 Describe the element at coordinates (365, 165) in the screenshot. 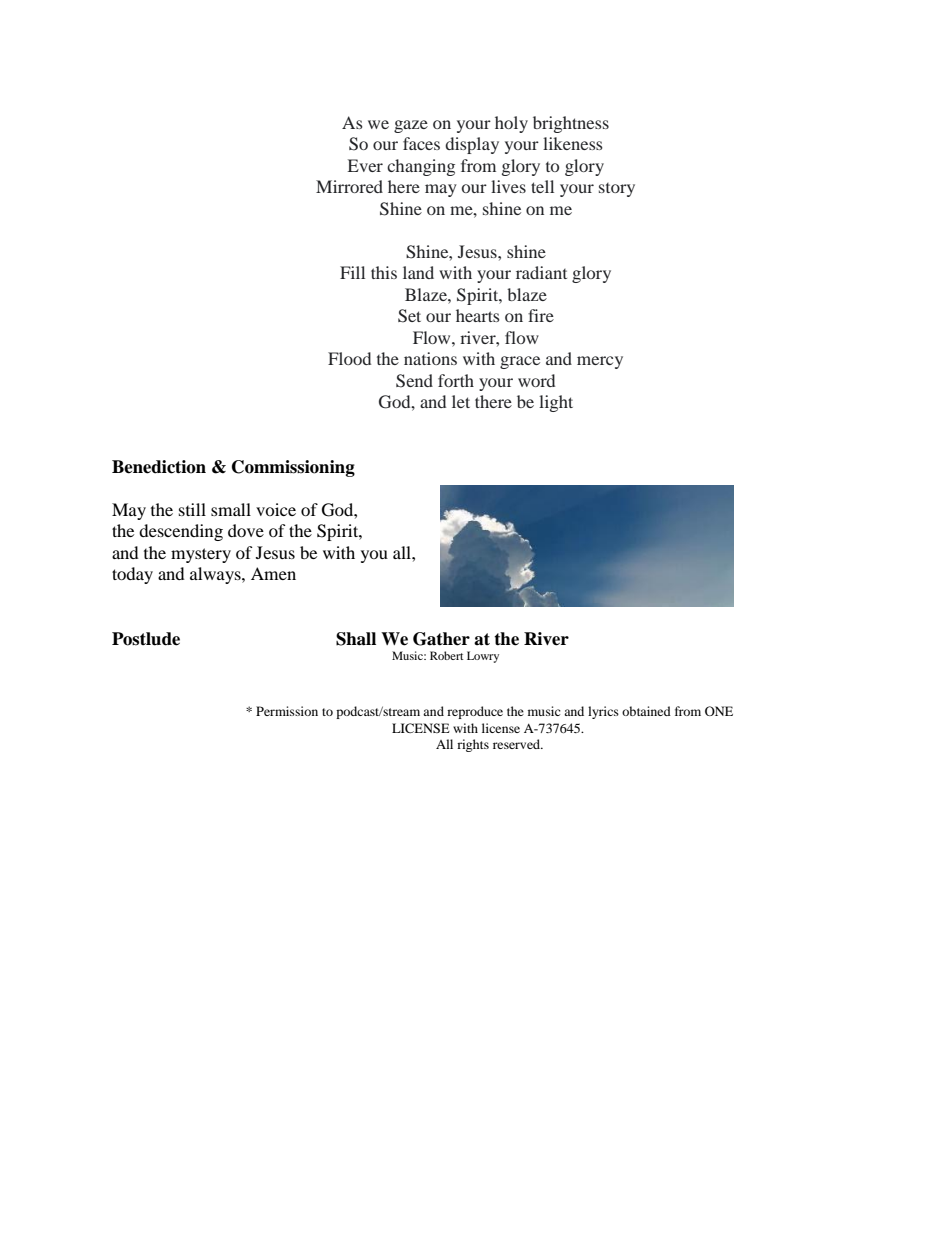

I see `Ever` at that location.
